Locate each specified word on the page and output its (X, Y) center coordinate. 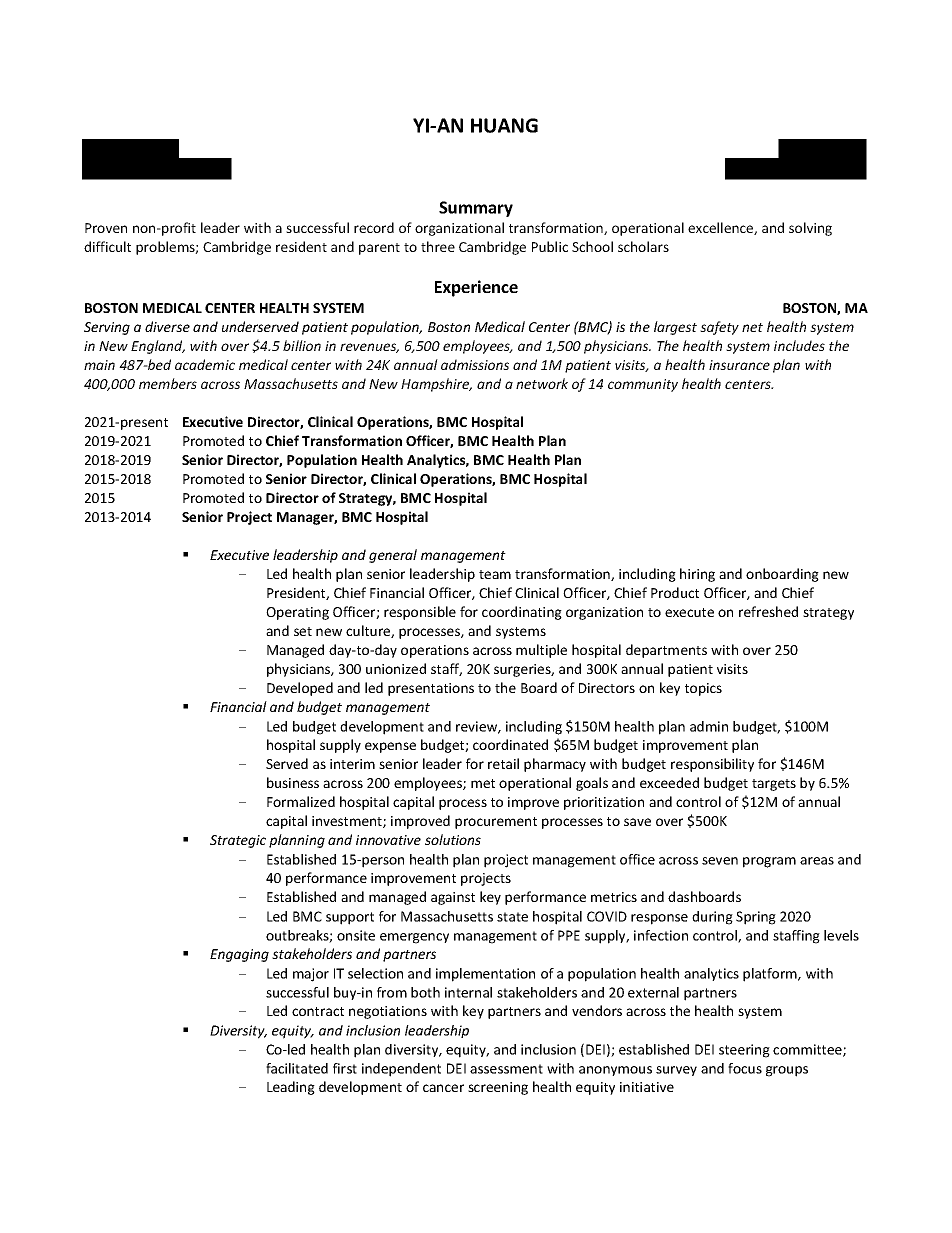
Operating (297, 613)
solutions (453, 839)
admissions (475, 364)
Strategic (238, 841)
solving (810, 229)
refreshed (768, 611)
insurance (739, 365)
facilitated (297, 1068)
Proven (106, 228)
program (769, 862)
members (168, 383)
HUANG (504, 125)
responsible (420, 613)
